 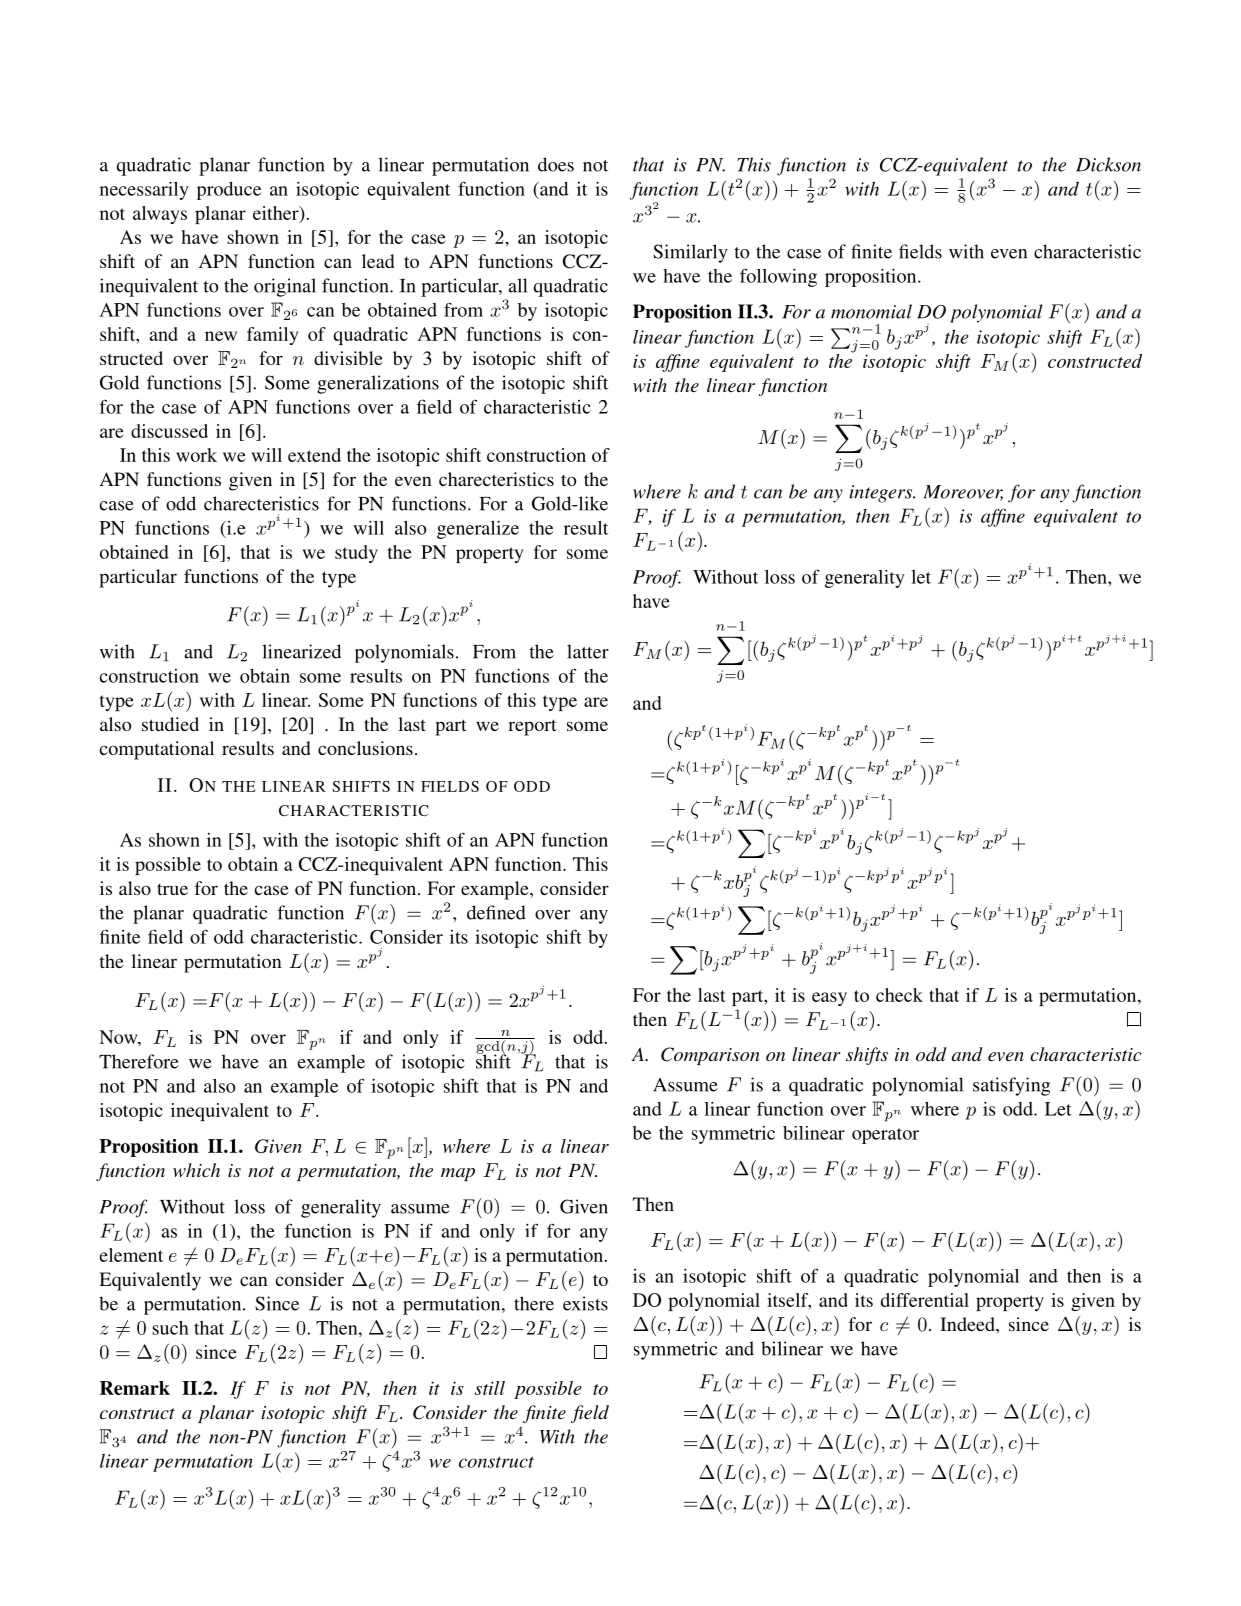 I want to click on such, so click(x=170, y=1328).
